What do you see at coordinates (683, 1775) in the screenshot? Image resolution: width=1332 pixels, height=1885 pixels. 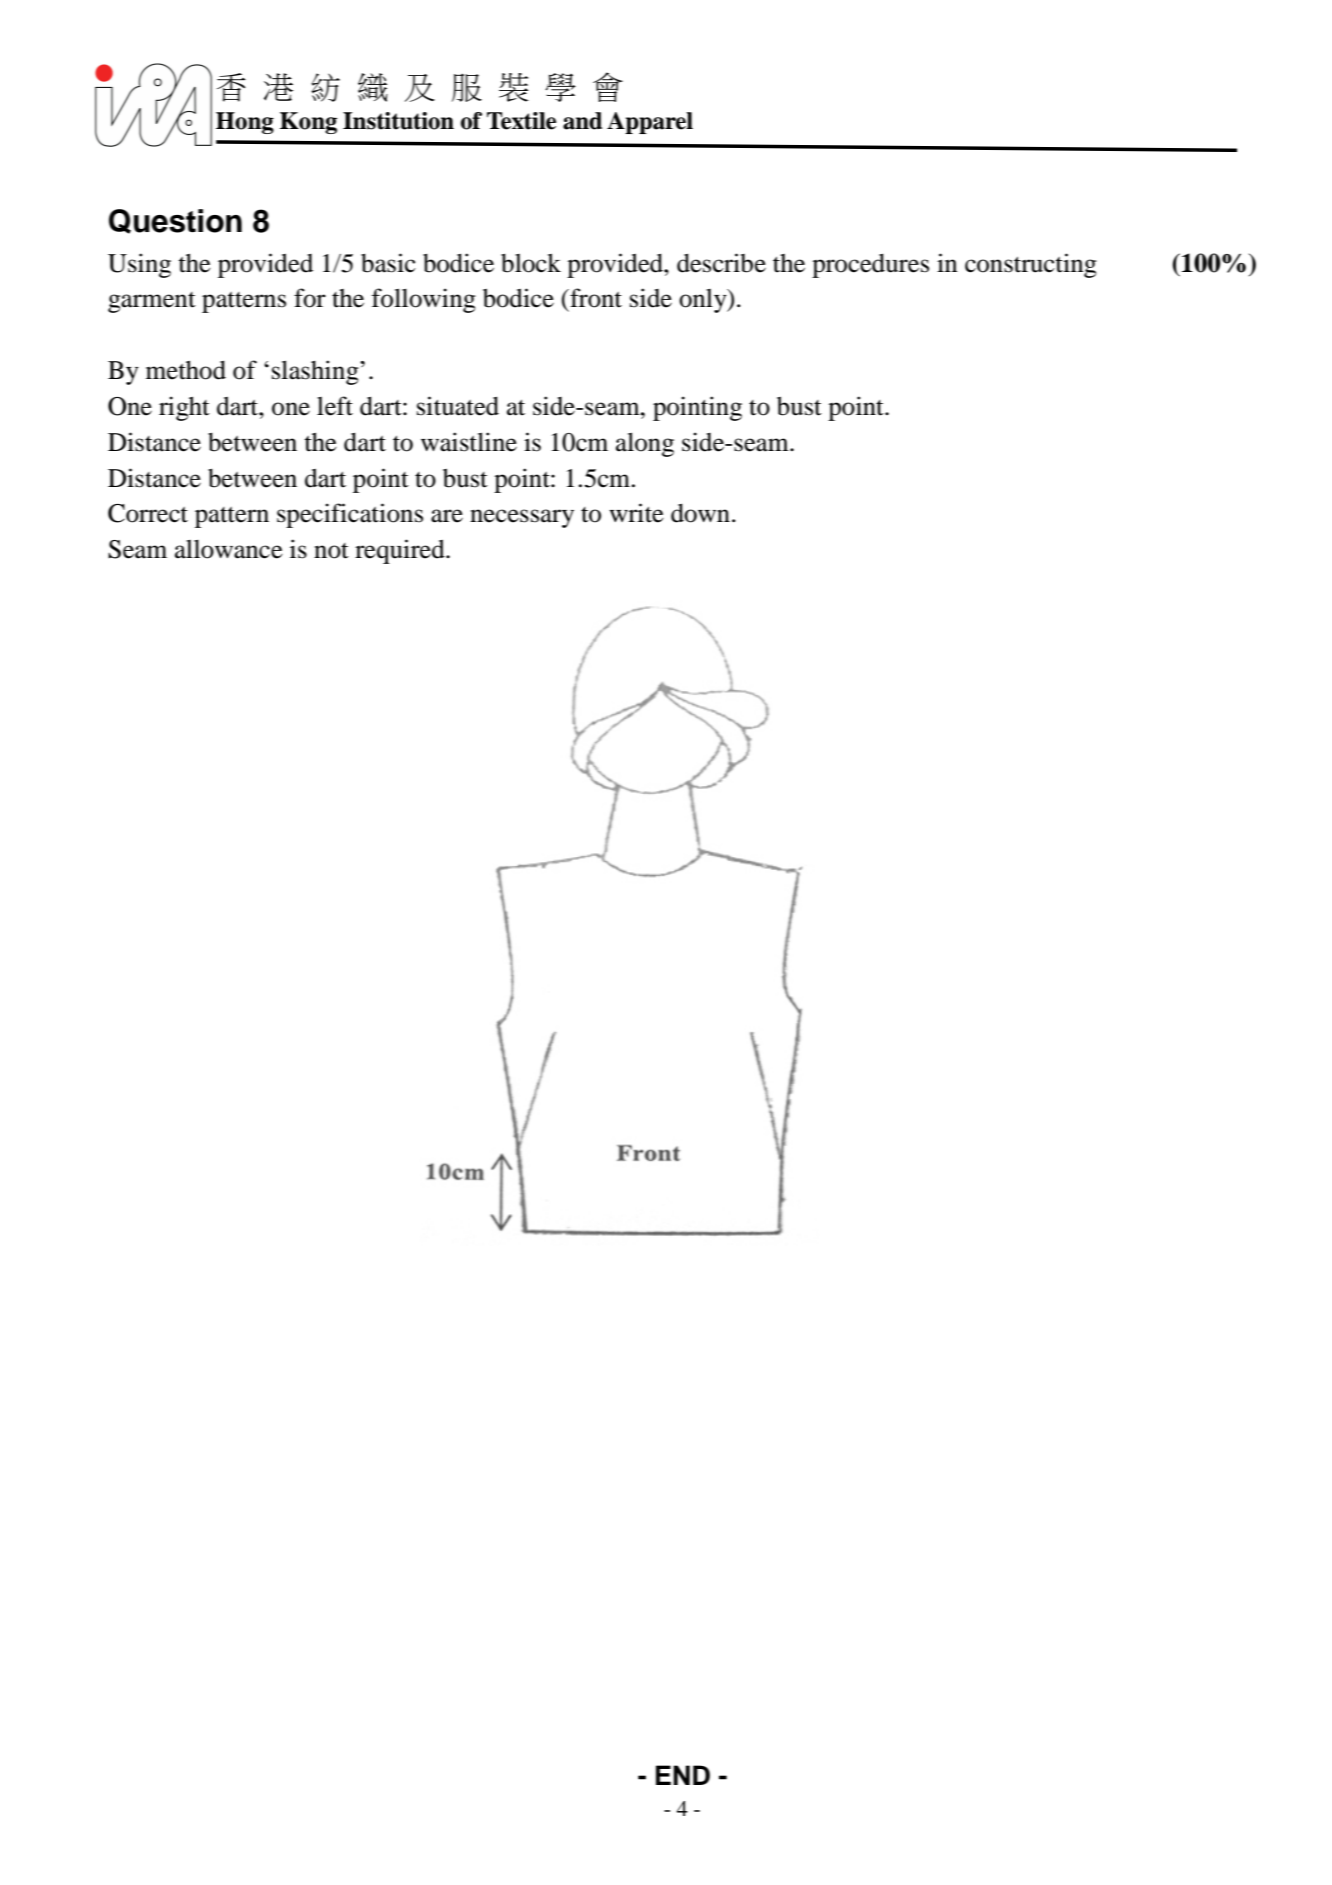 I see `END` at bounding box center [683, 1775].
